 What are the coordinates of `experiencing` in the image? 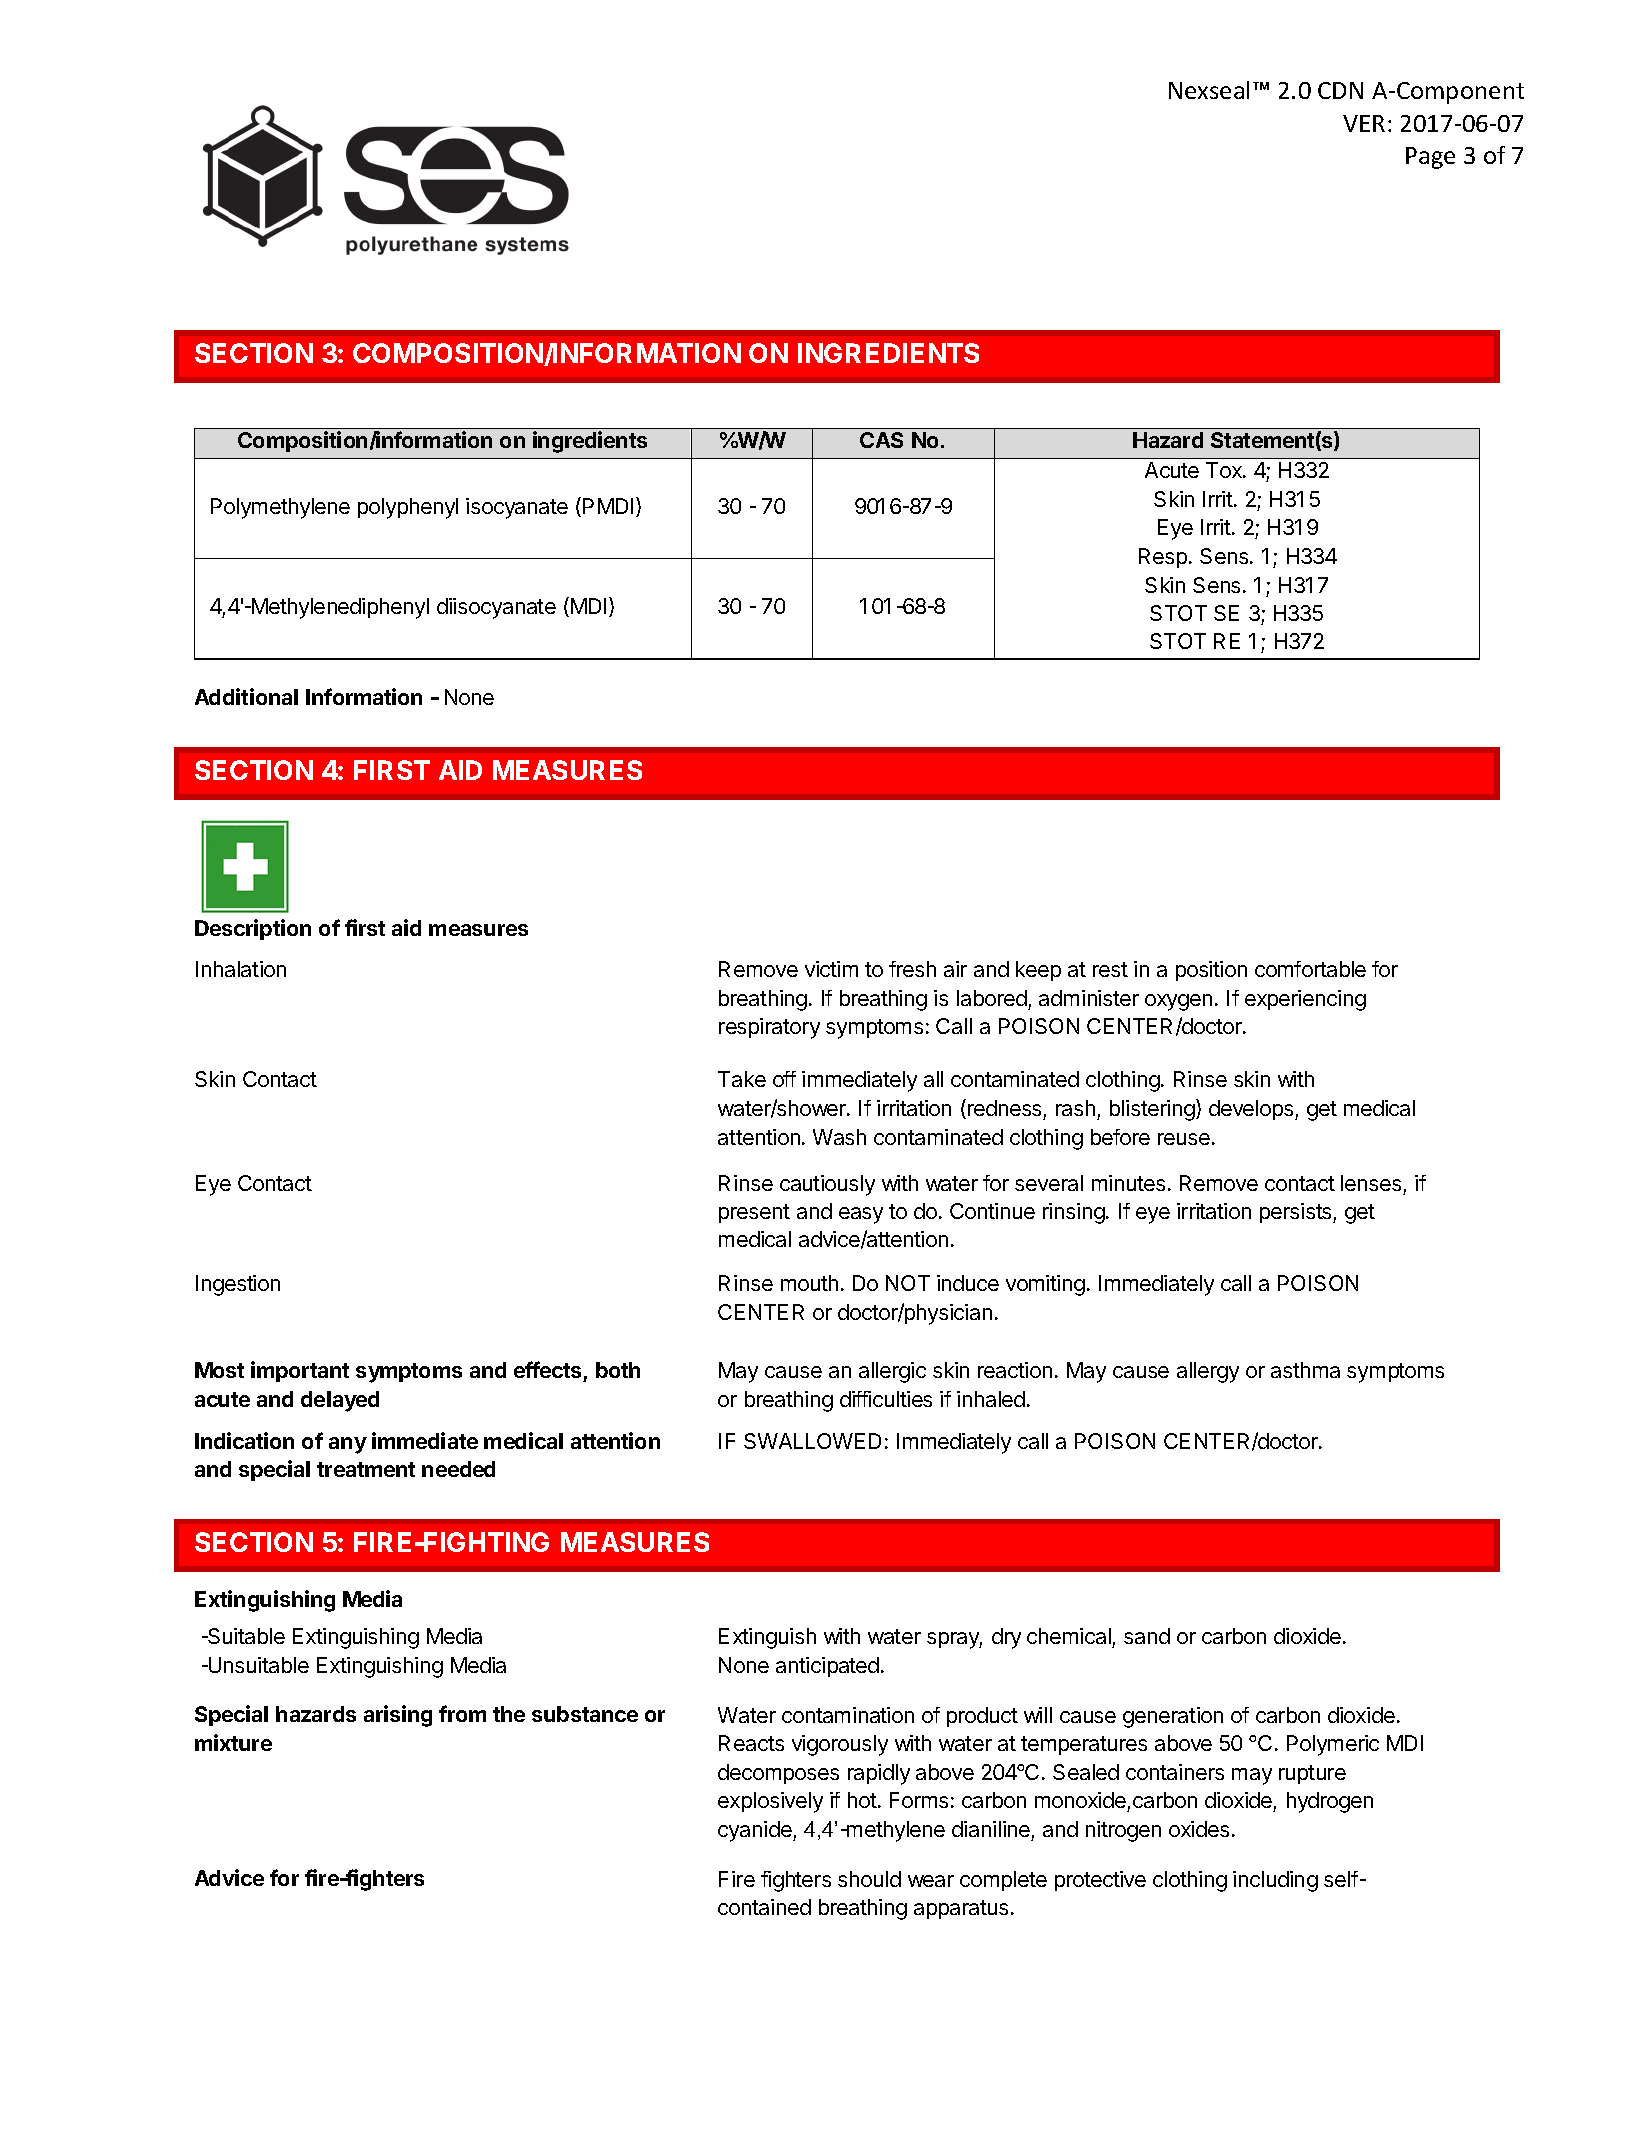 It's located at (1305, 1000).
